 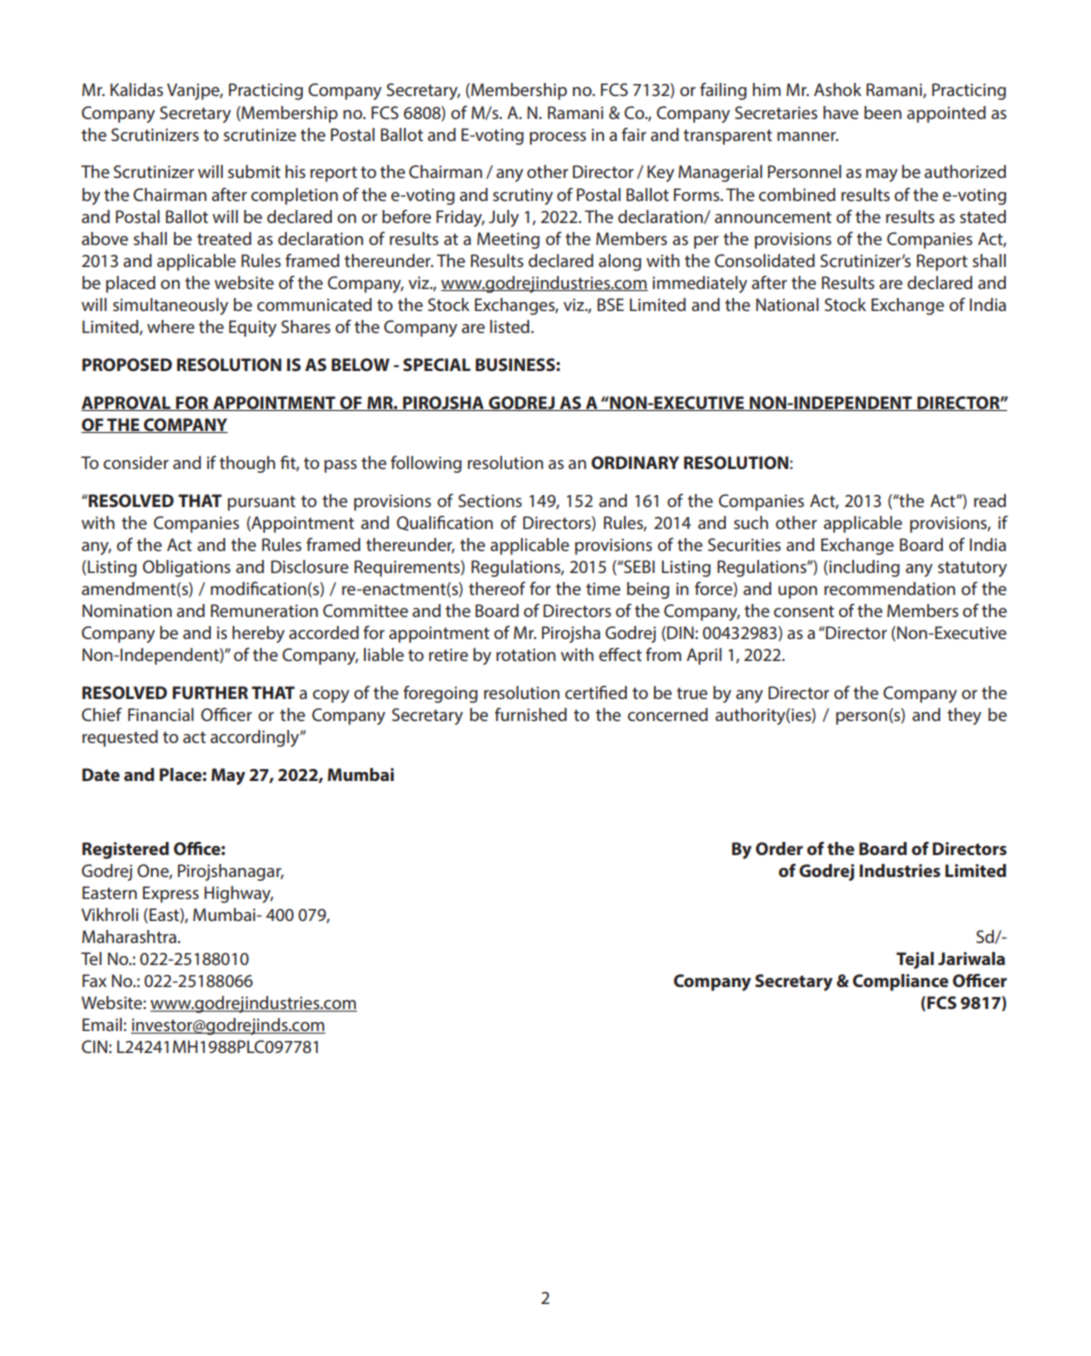 What do you see at coordinates (94, 980) in the screenshot?
I see `Fax` at bounding box center [94, 980].
